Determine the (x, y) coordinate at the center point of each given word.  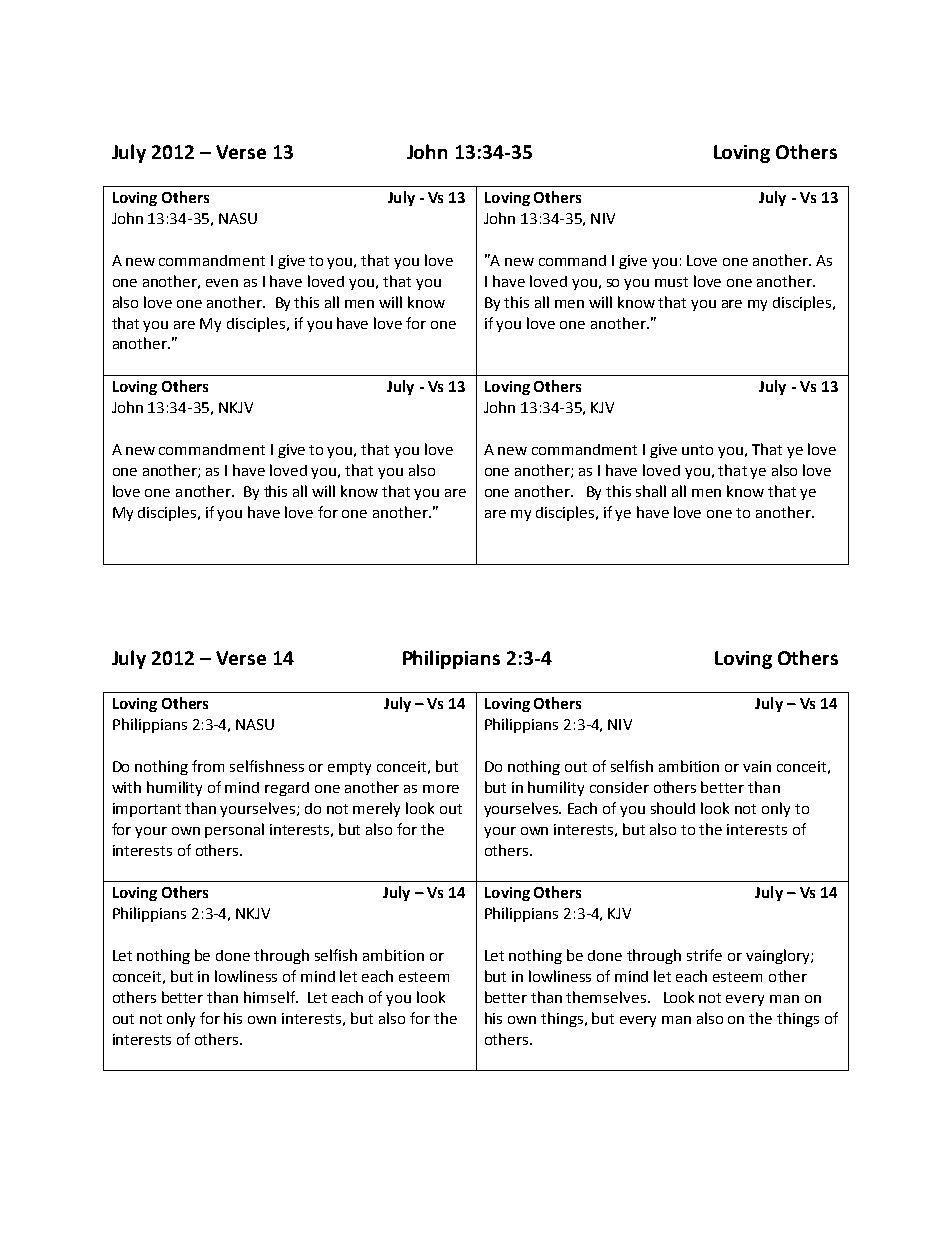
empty (349, 768)
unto (697, 450)
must (671, 282)
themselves (606, 997)
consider (619, 787)
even (222, 283)
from (208, 766)
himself (271, 997)
